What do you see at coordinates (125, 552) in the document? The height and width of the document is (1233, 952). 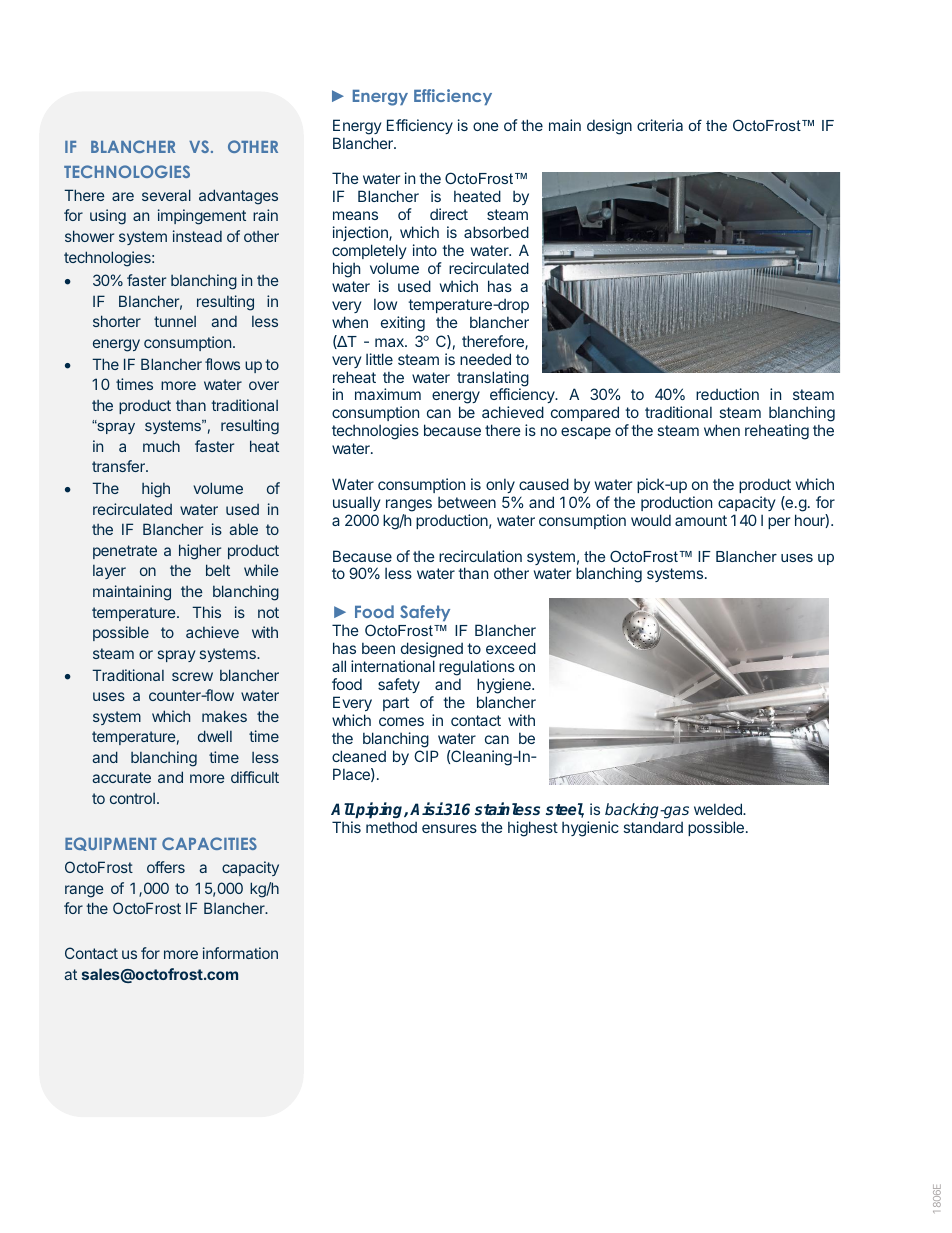 I see `penetrate` at bounding box center [125, 552].
